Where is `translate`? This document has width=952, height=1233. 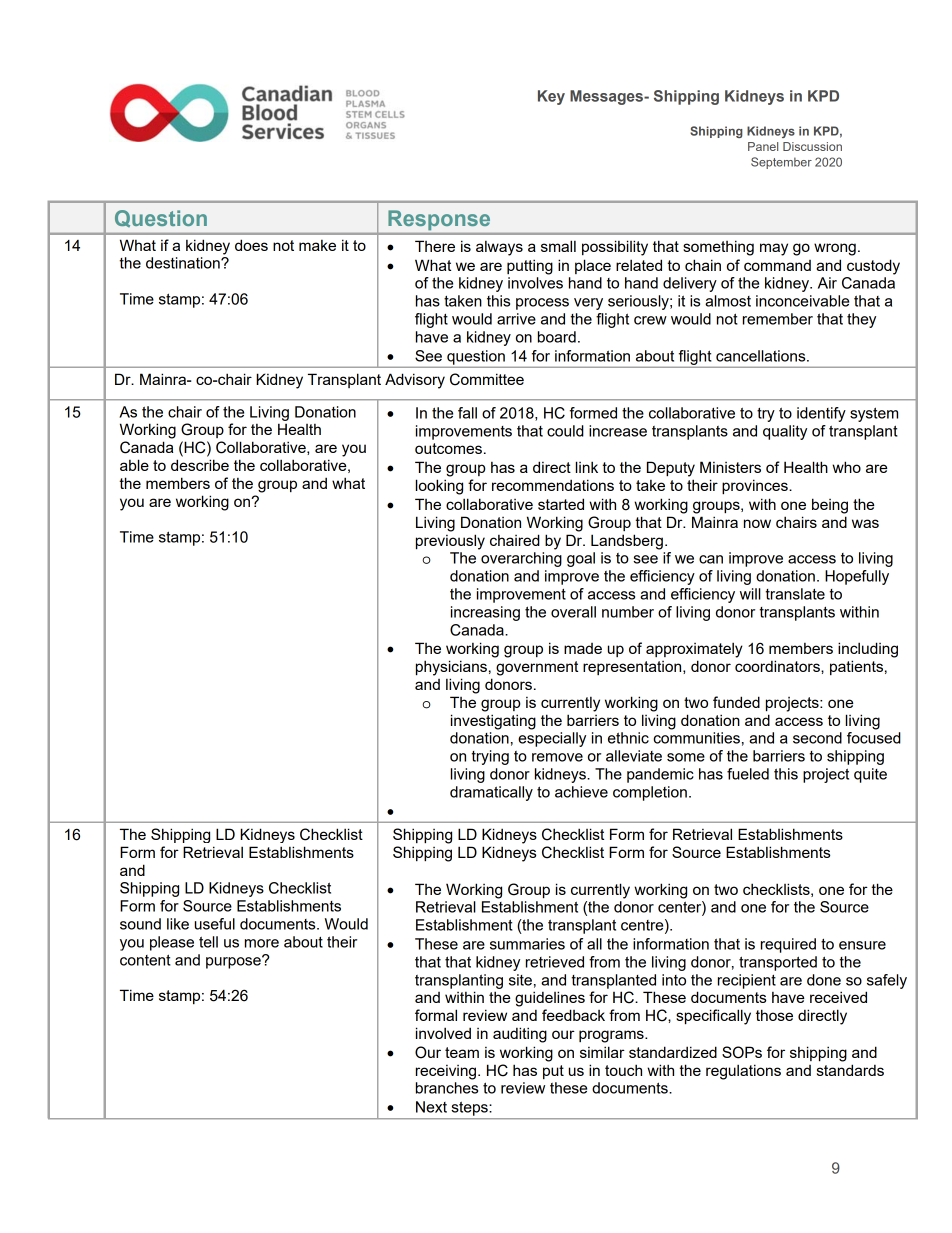 translate is located at coordinates (795, 594).
